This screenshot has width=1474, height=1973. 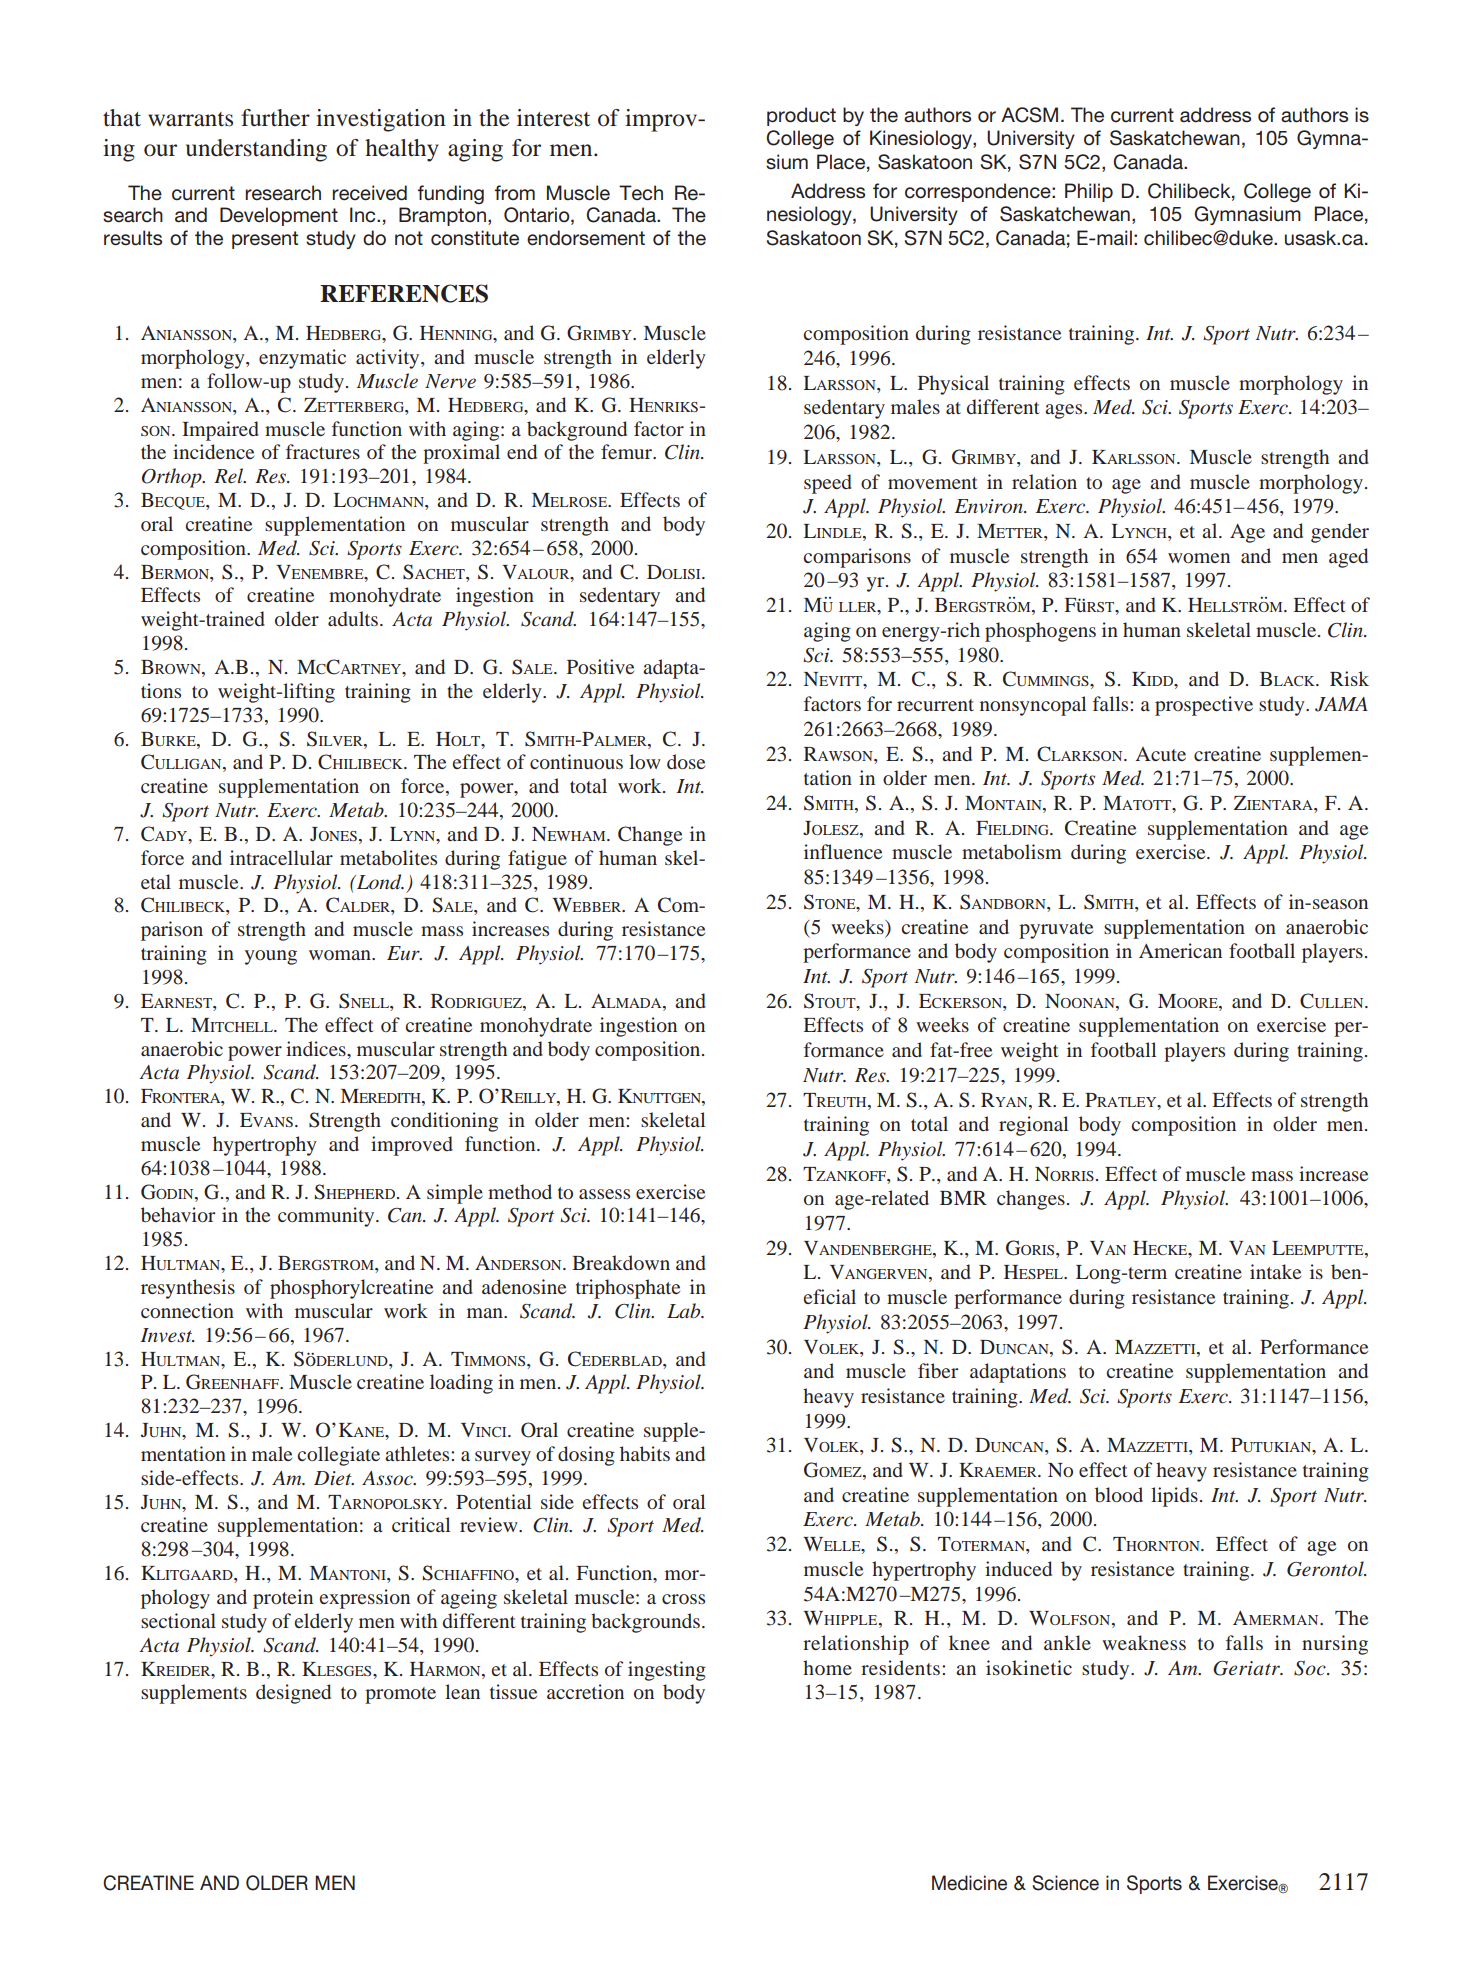 I want to click on intake, so click(x=1275, y=1271).
